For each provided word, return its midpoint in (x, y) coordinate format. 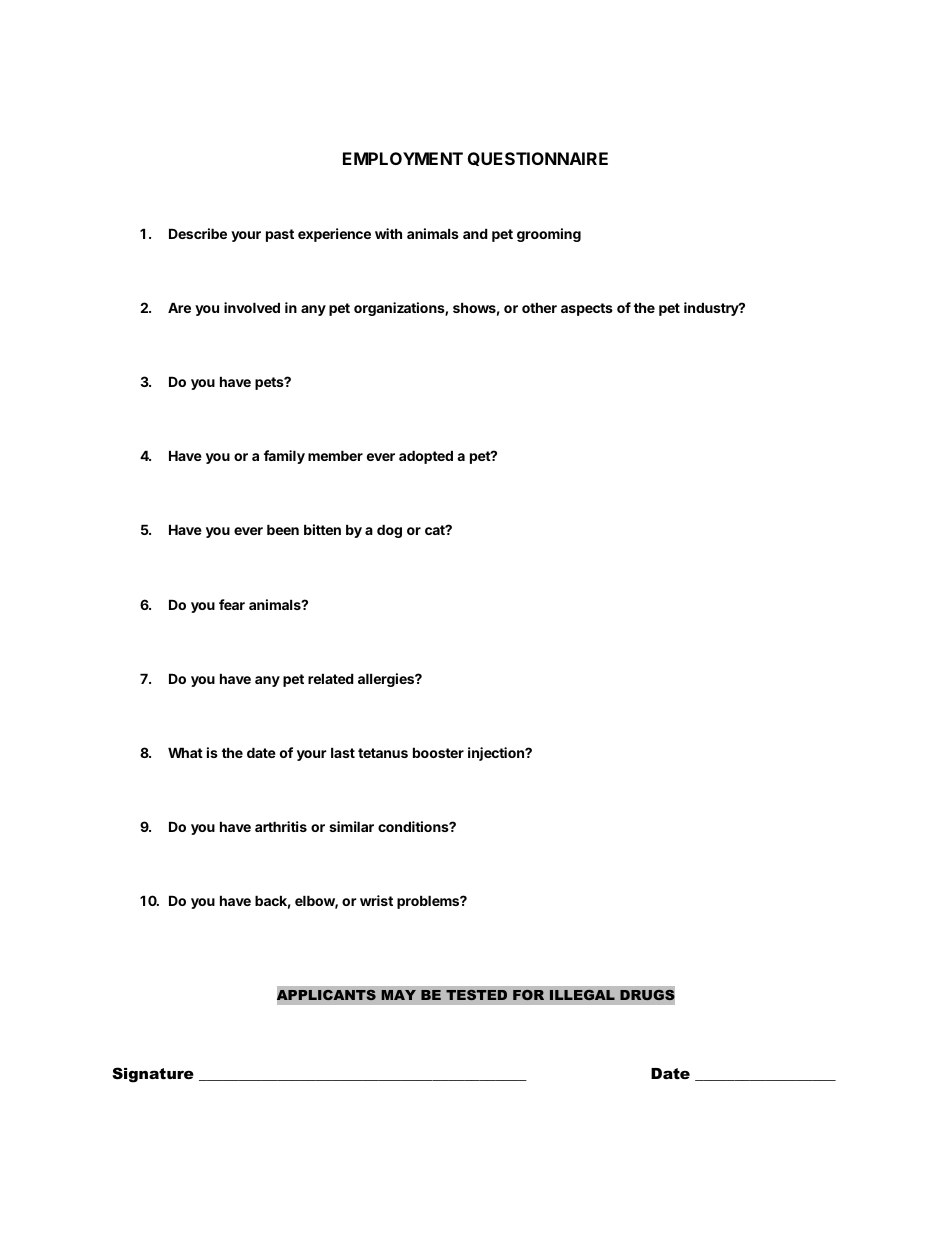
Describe (198, 233)
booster (438, 752)
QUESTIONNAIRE (538, 159)
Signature (153, 1075)
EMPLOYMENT (403, 158)
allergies (387, 680)
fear (232, 604)
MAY (398, 995)
